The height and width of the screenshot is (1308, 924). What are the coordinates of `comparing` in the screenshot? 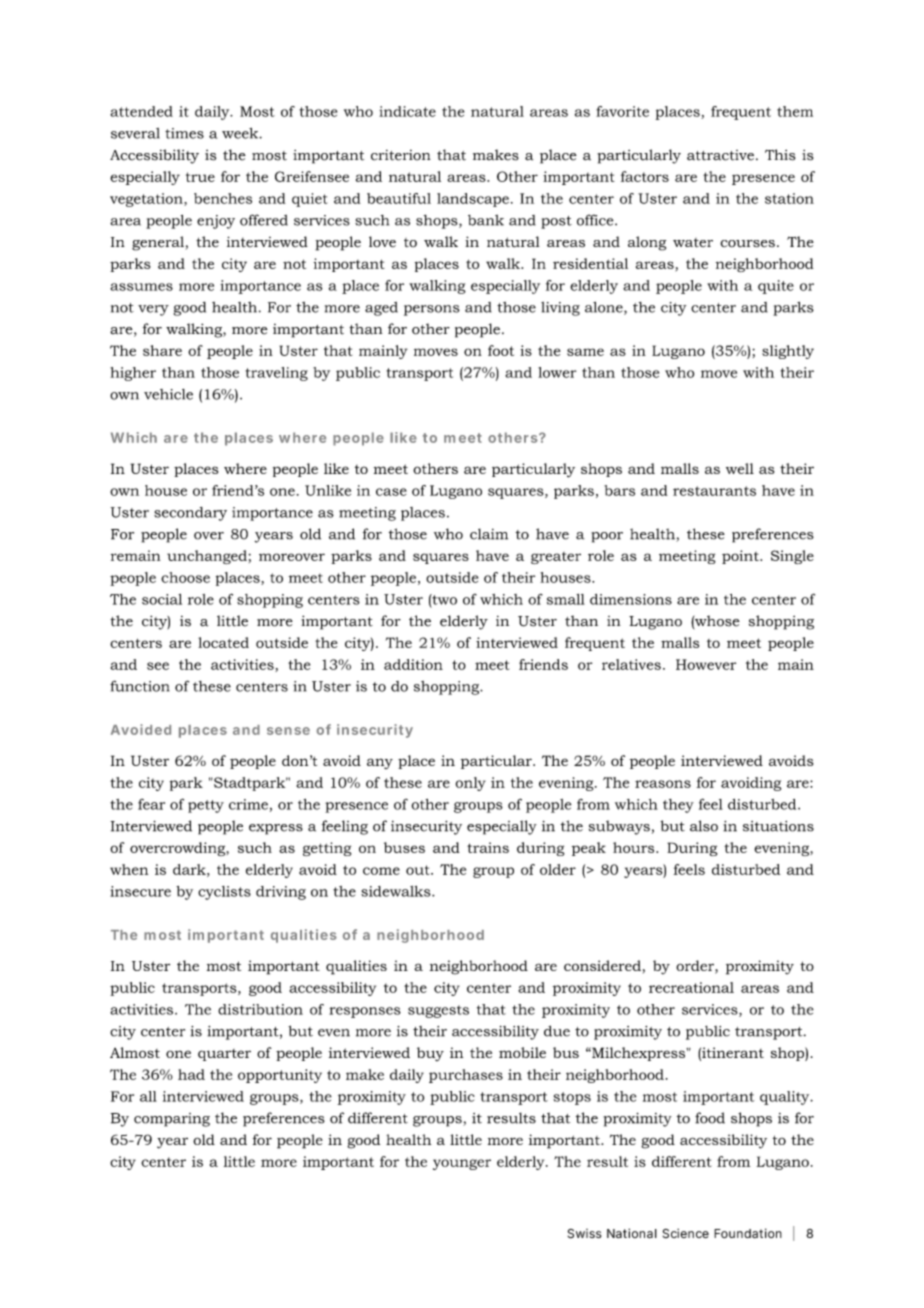 It's located at (172, 1120).
